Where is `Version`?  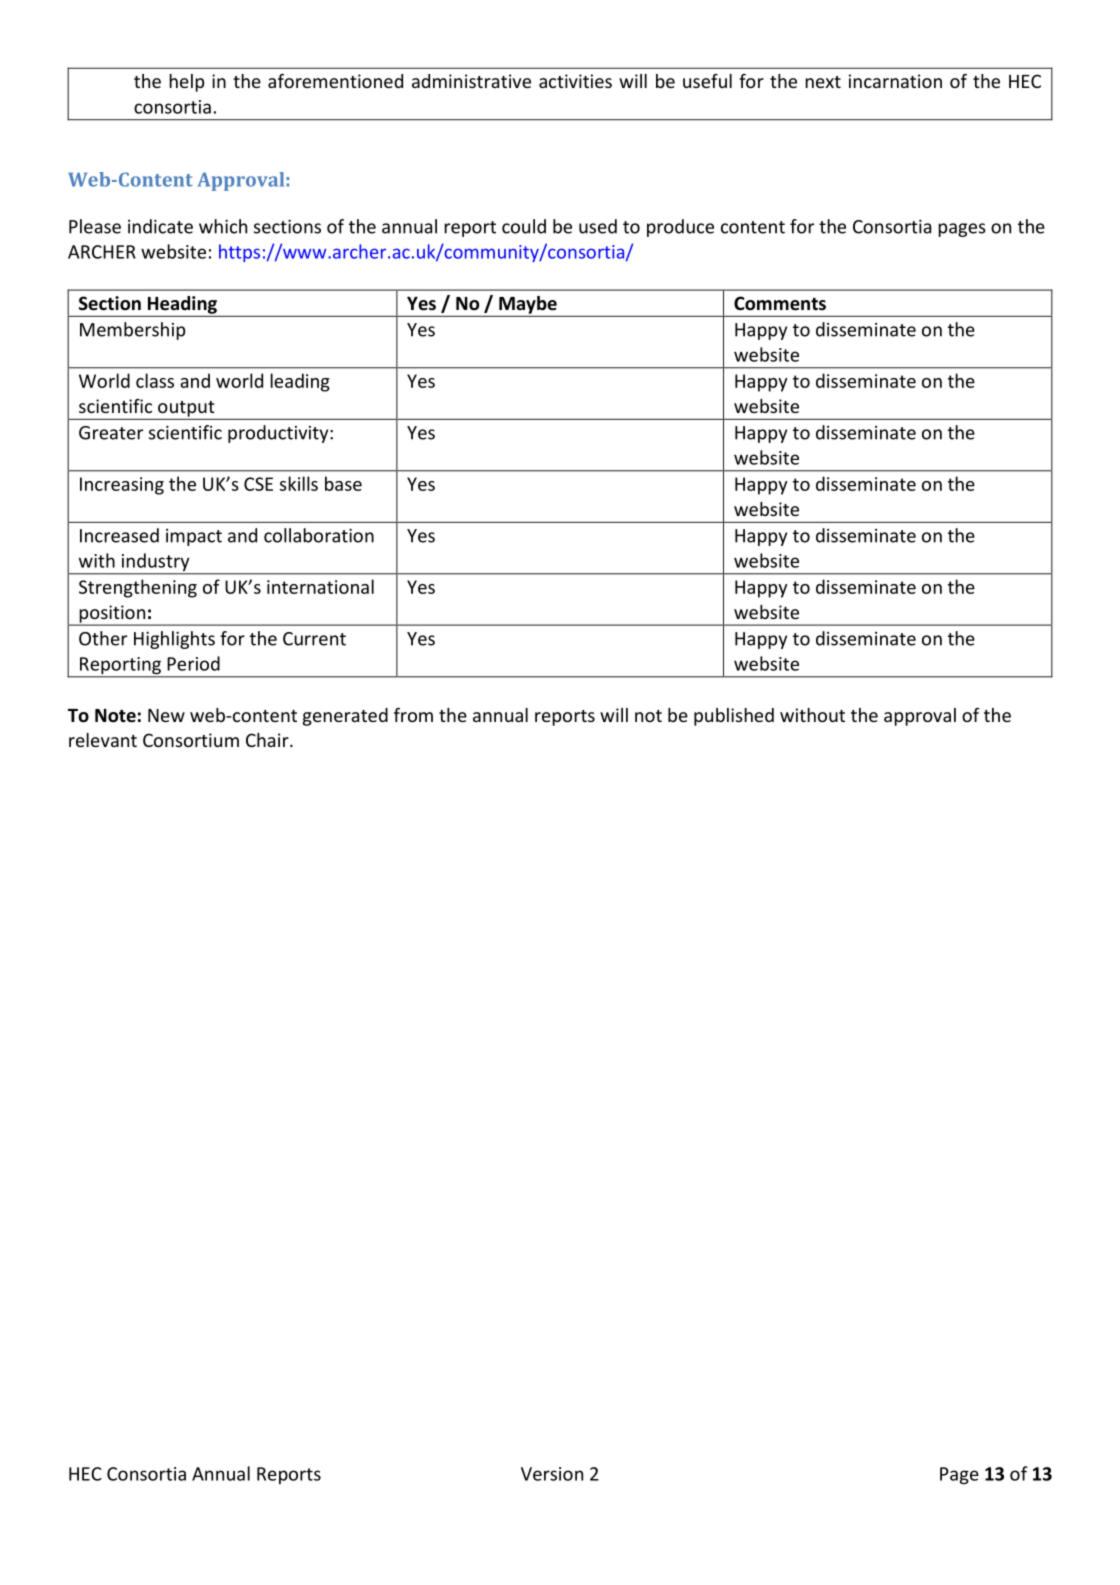
Version is located at coordinates (552, 1474).
